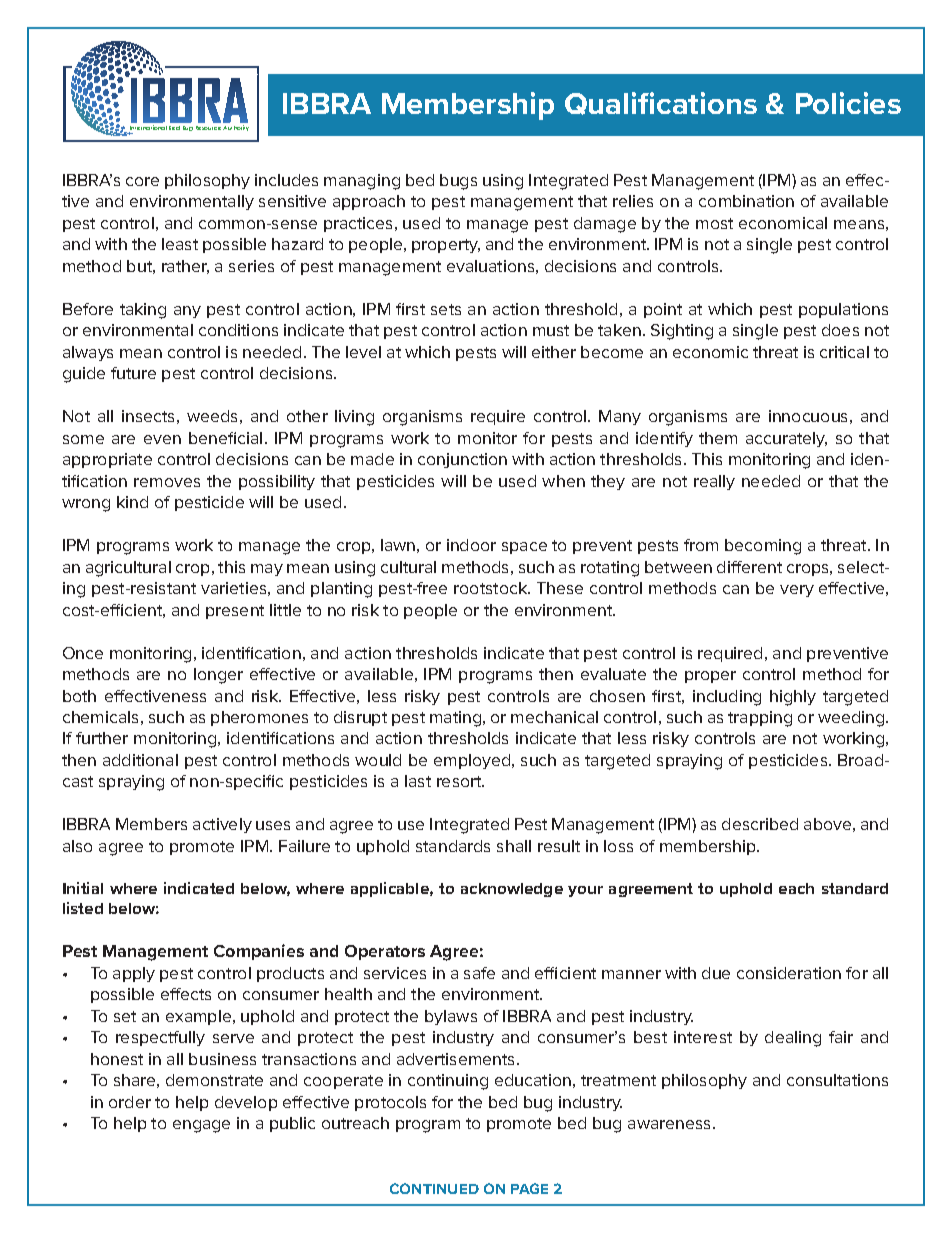 The height and width of the screenshot is (1233, 952). What do you see at coordinates (218, 676) in the screenshot?
I see `longer` at bounding box center [218, 676].
